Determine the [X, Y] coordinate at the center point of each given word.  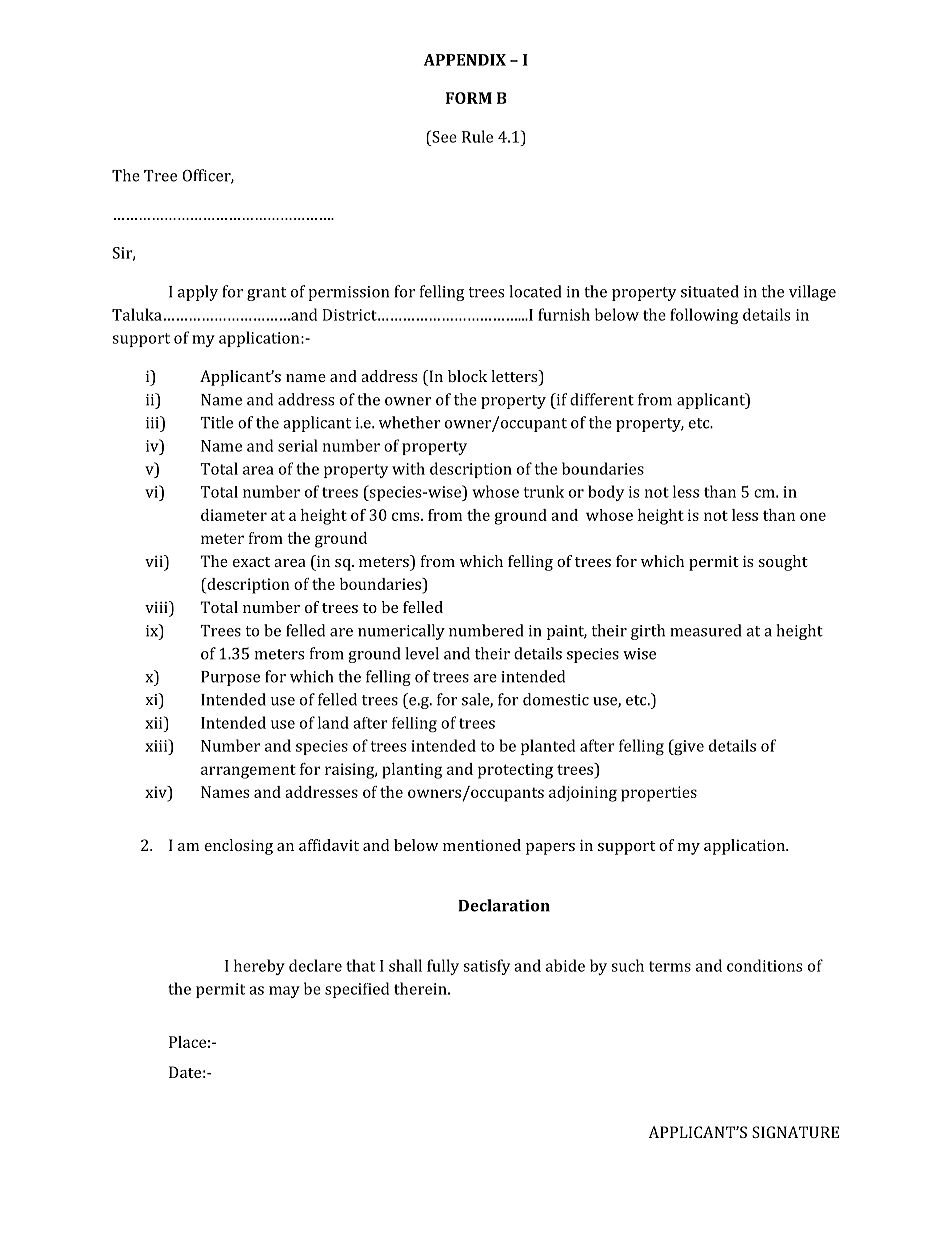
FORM [469, 98]
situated [710, 291]
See [443, 136]
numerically [401, 632]
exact [251, 562]
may [284, 992]
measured [705, 630]
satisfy [486, 967]
